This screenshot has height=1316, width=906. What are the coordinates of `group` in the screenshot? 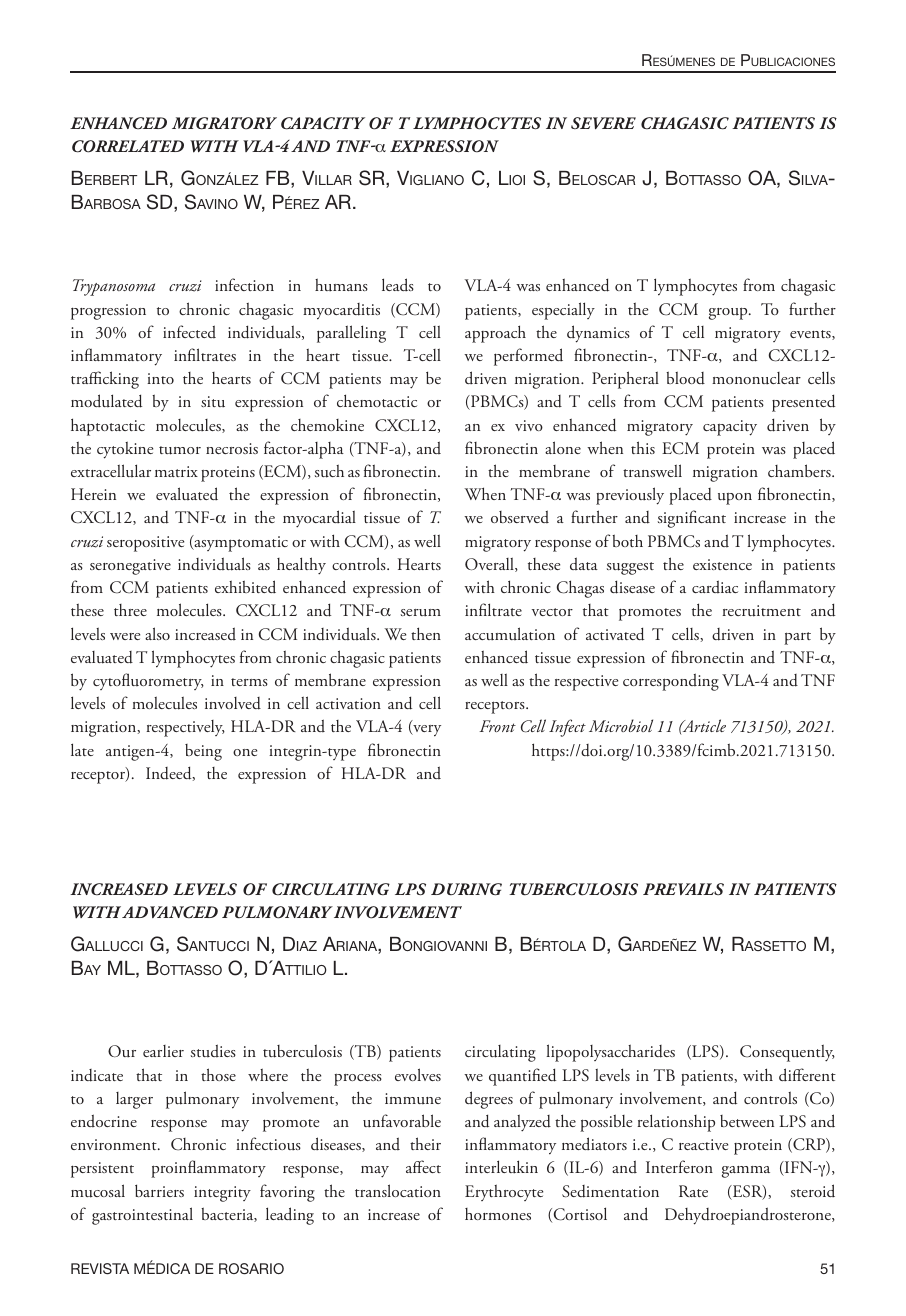 It's located at (729, 313).
